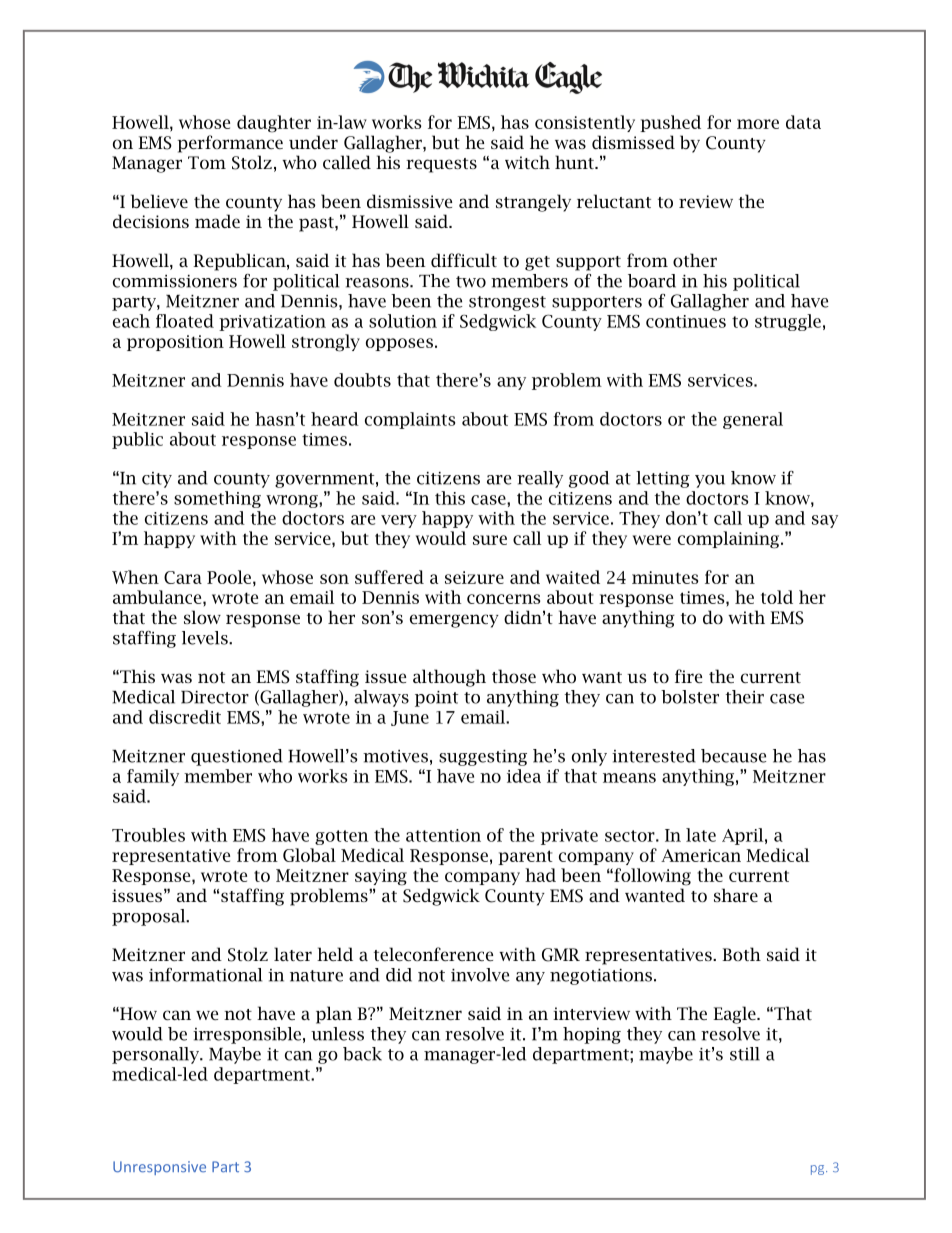 The height and width of the document is (1233, 952). I want to click on emergency, so click(454, 621).
